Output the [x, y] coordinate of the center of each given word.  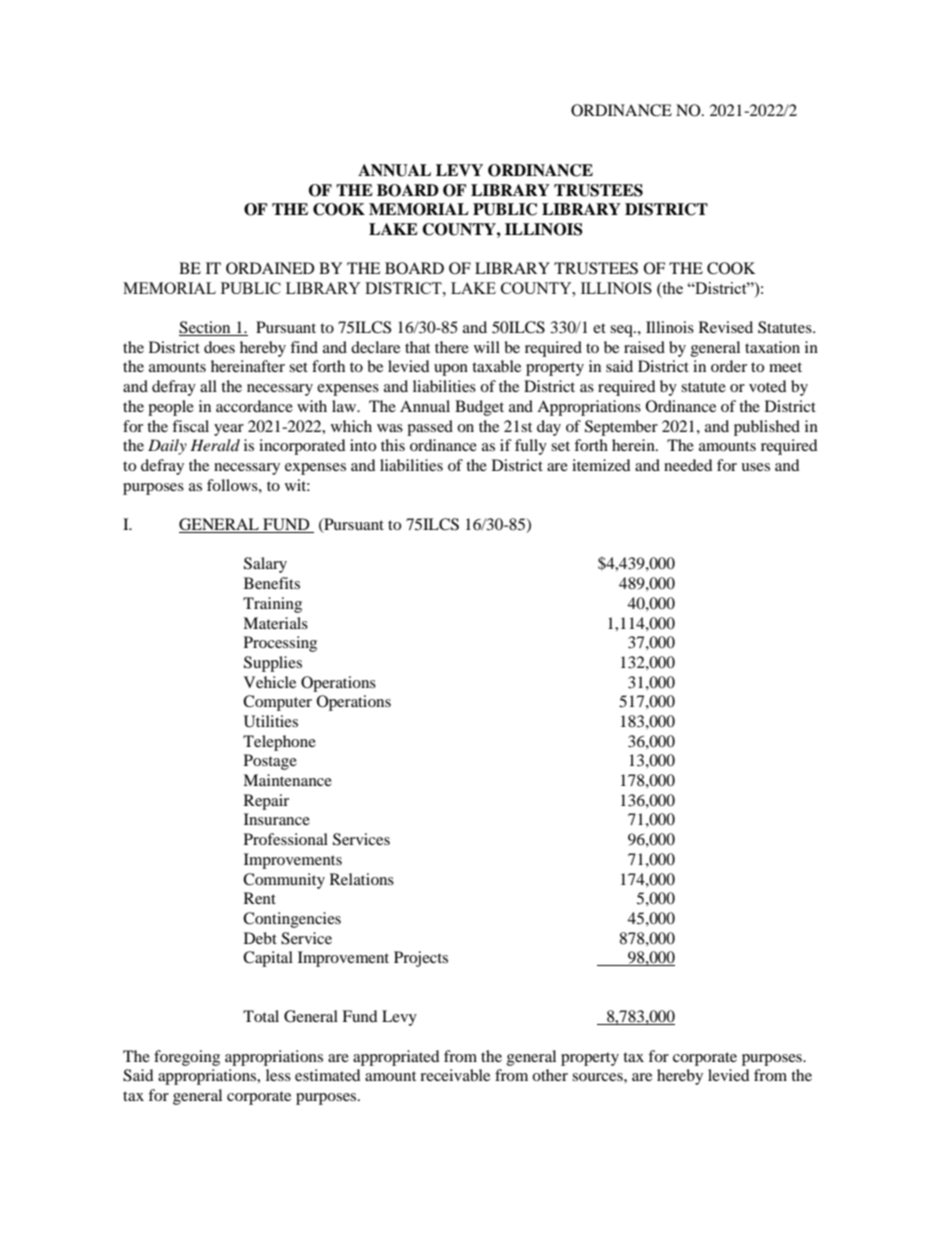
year [229, 430]
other [550, 1075]
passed [430, 428]
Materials [275, 623]
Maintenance [287, 780]
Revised [726, 327]
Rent [260, 898]
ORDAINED [270, 268]
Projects [421, 959]
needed [688, 465]
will [487, 347]
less [278, 1075]
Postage [270, 762]
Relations [362, 879]
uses [755, 467]
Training [272, 605]
